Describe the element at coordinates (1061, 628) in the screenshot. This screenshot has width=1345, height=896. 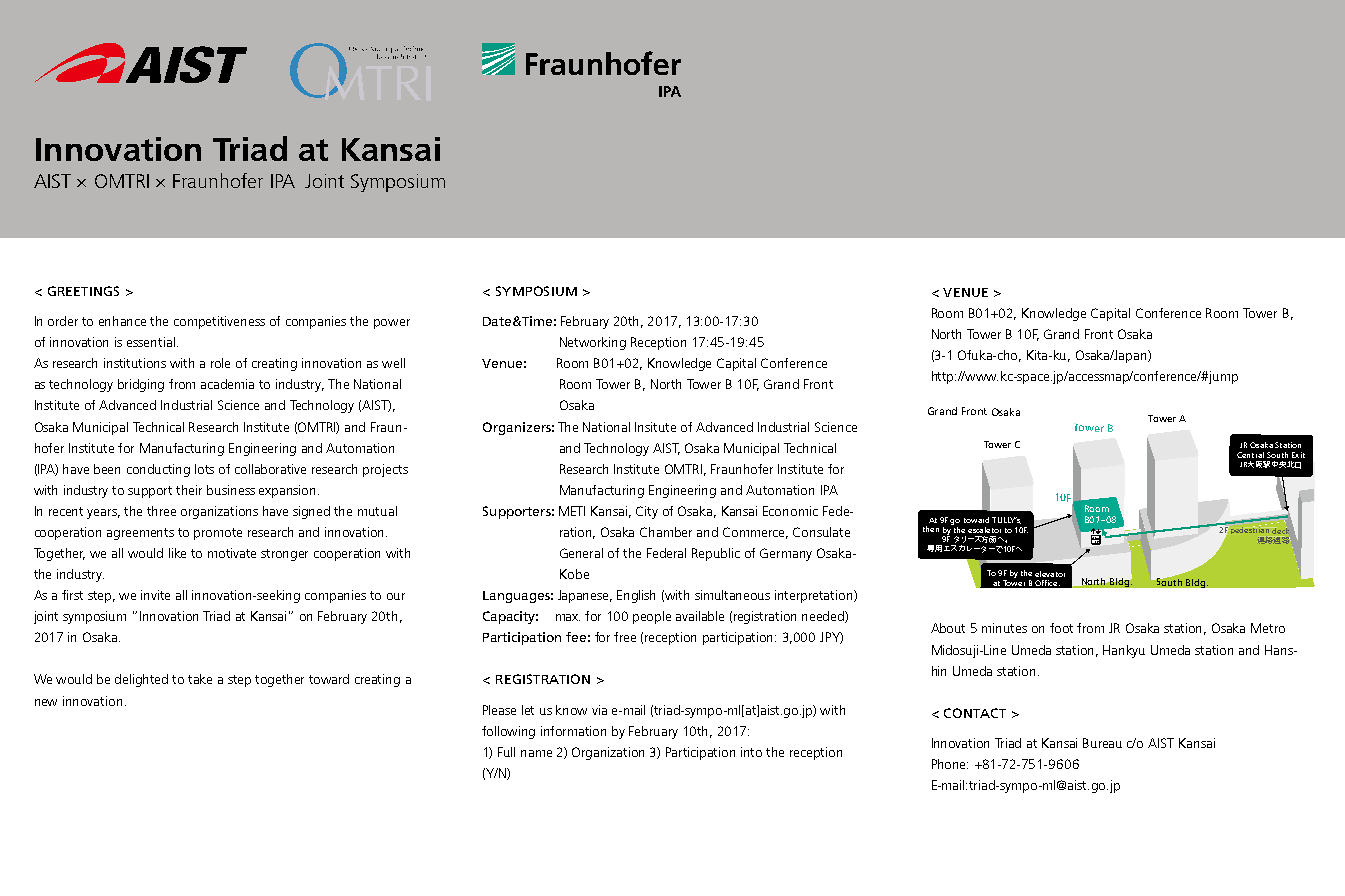
I see `foot` at that location.
